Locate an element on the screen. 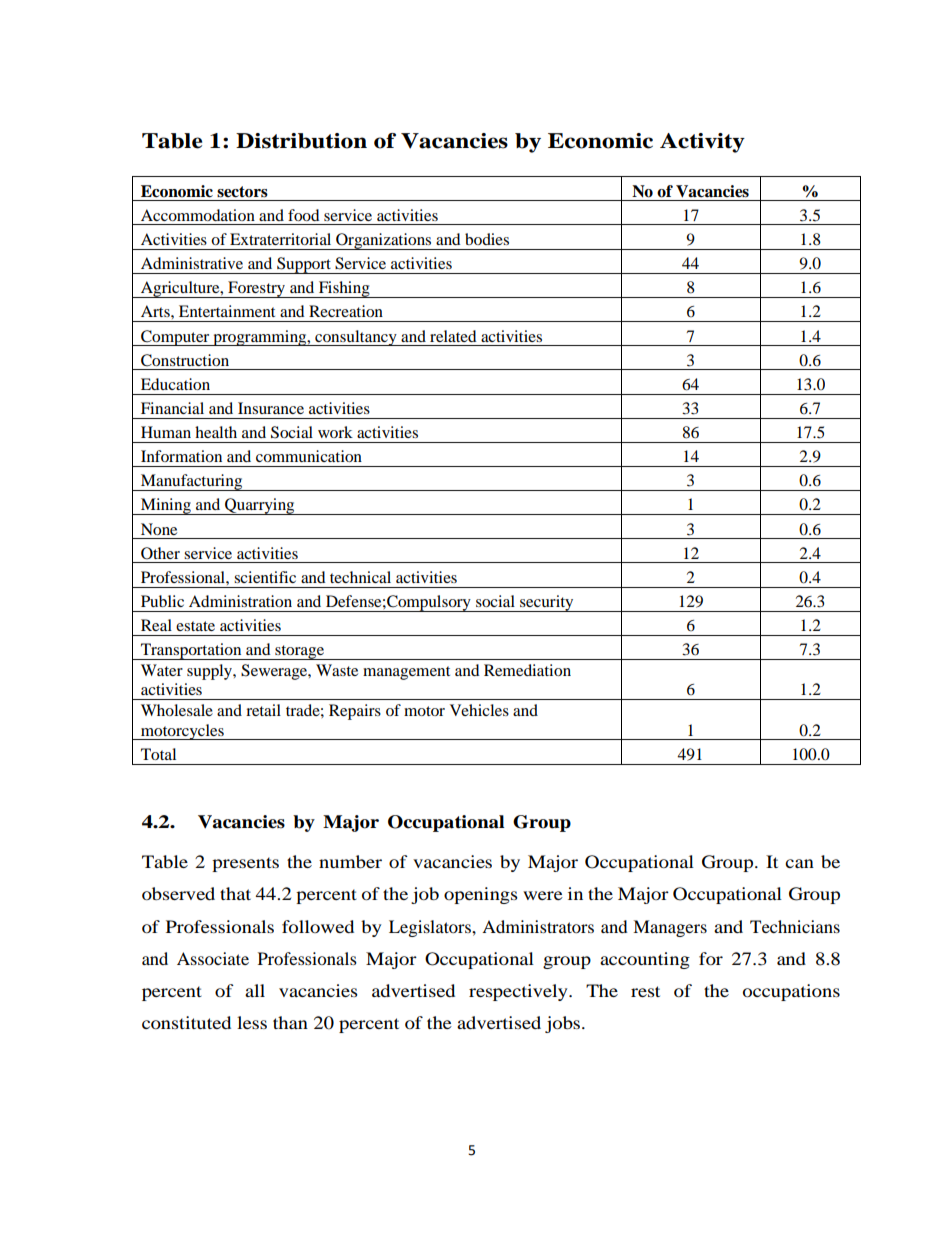  Remediation is located at coordinates (527, 670).
